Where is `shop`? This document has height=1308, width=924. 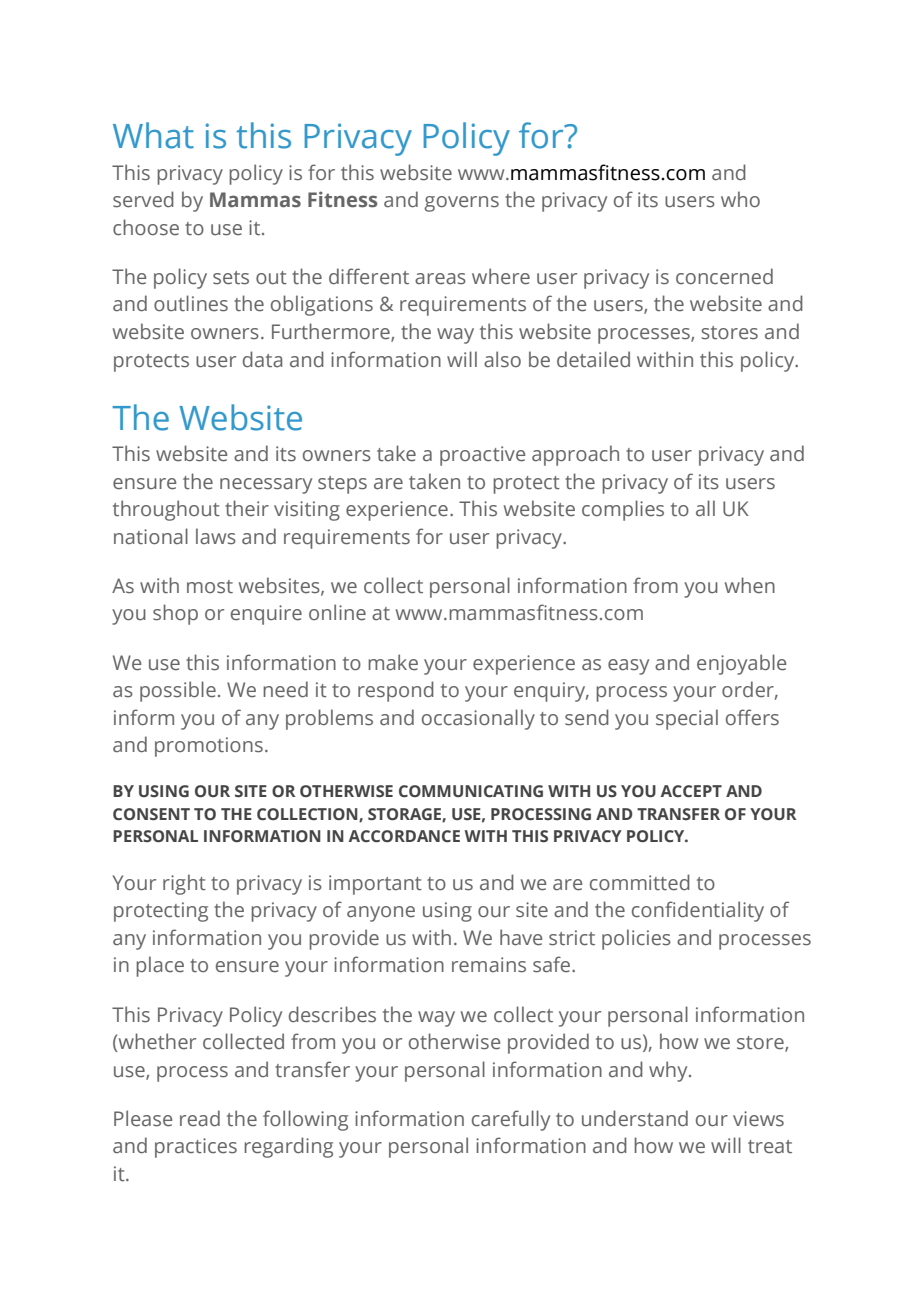
shop is located at coordinates (175, 614).
